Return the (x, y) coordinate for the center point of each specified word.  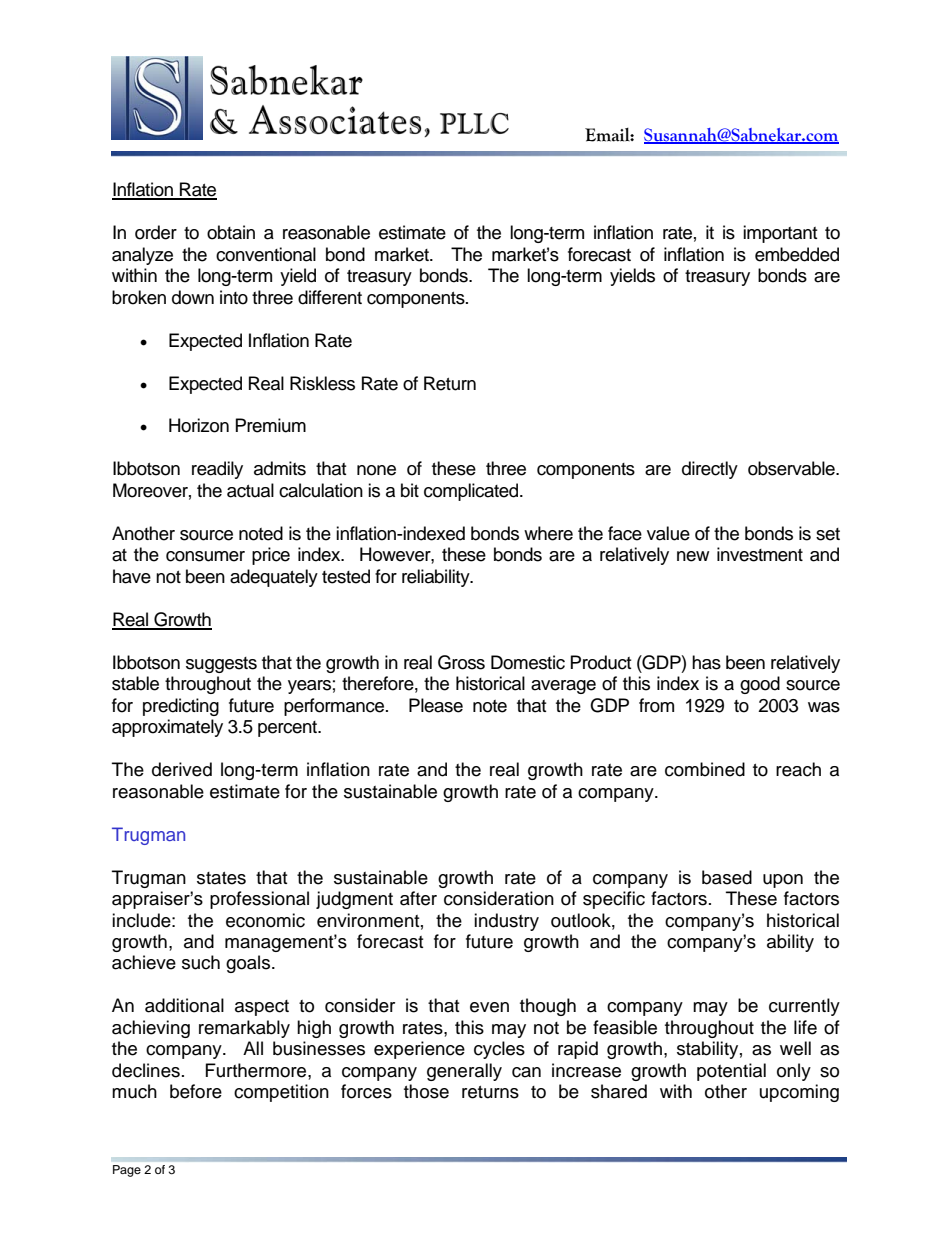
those (426, 1091)
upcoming (799, 1093)
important (780, 234)
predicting (181, 707)
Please (436, 705)
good (760, 685)
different (330, 297)
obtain (231, 232)
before (196, 1091)
